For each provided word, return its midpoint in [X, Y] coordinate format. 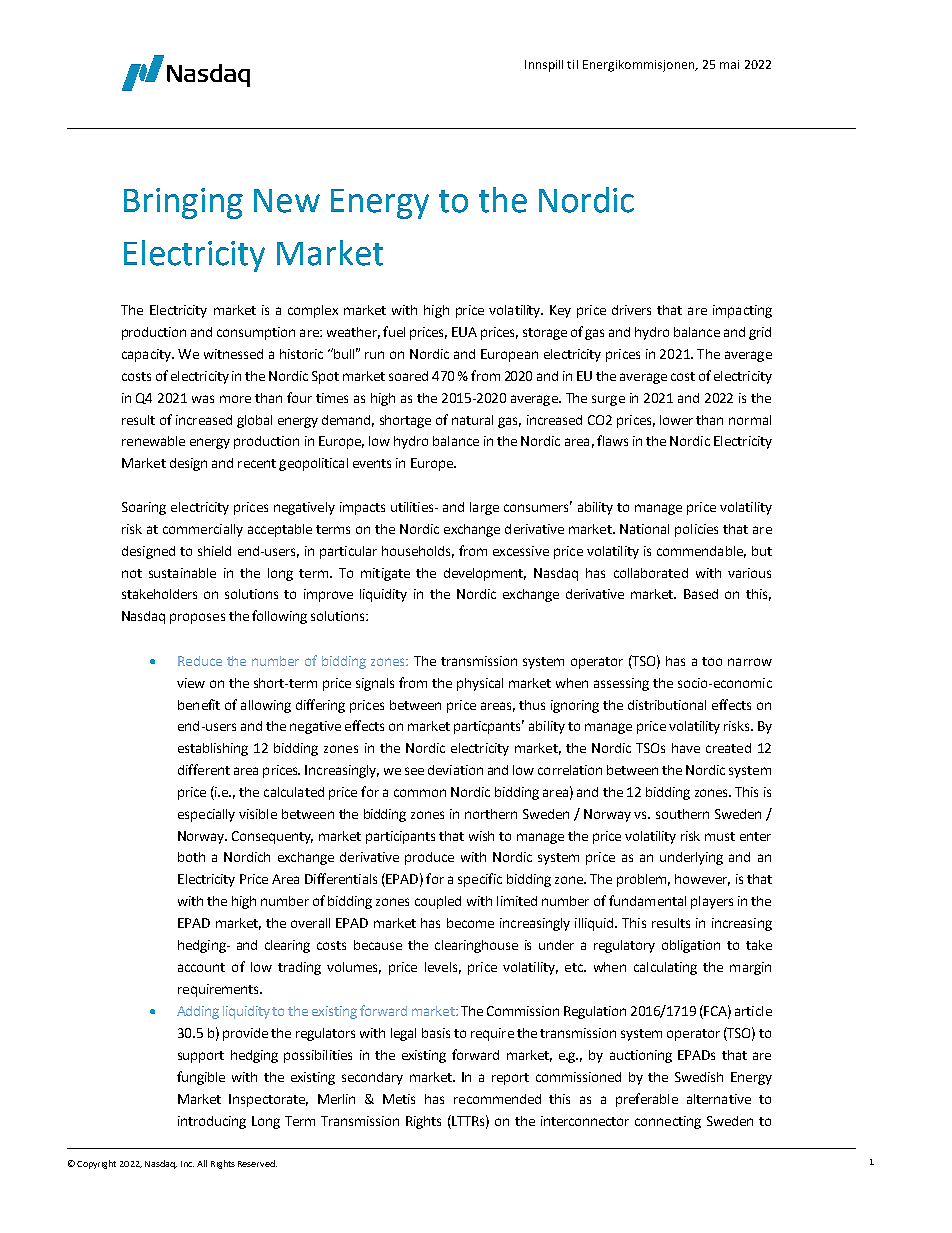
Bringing [183, 203]
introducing [212, 1122]
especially [206, 815]
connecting [668, 1122]
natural [472, 420]
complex [313, 311]
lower [676, 420]
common [420, 793]
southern [682, 814]
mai [729, 64]
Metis [399, 1099]
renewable [153, 441]
